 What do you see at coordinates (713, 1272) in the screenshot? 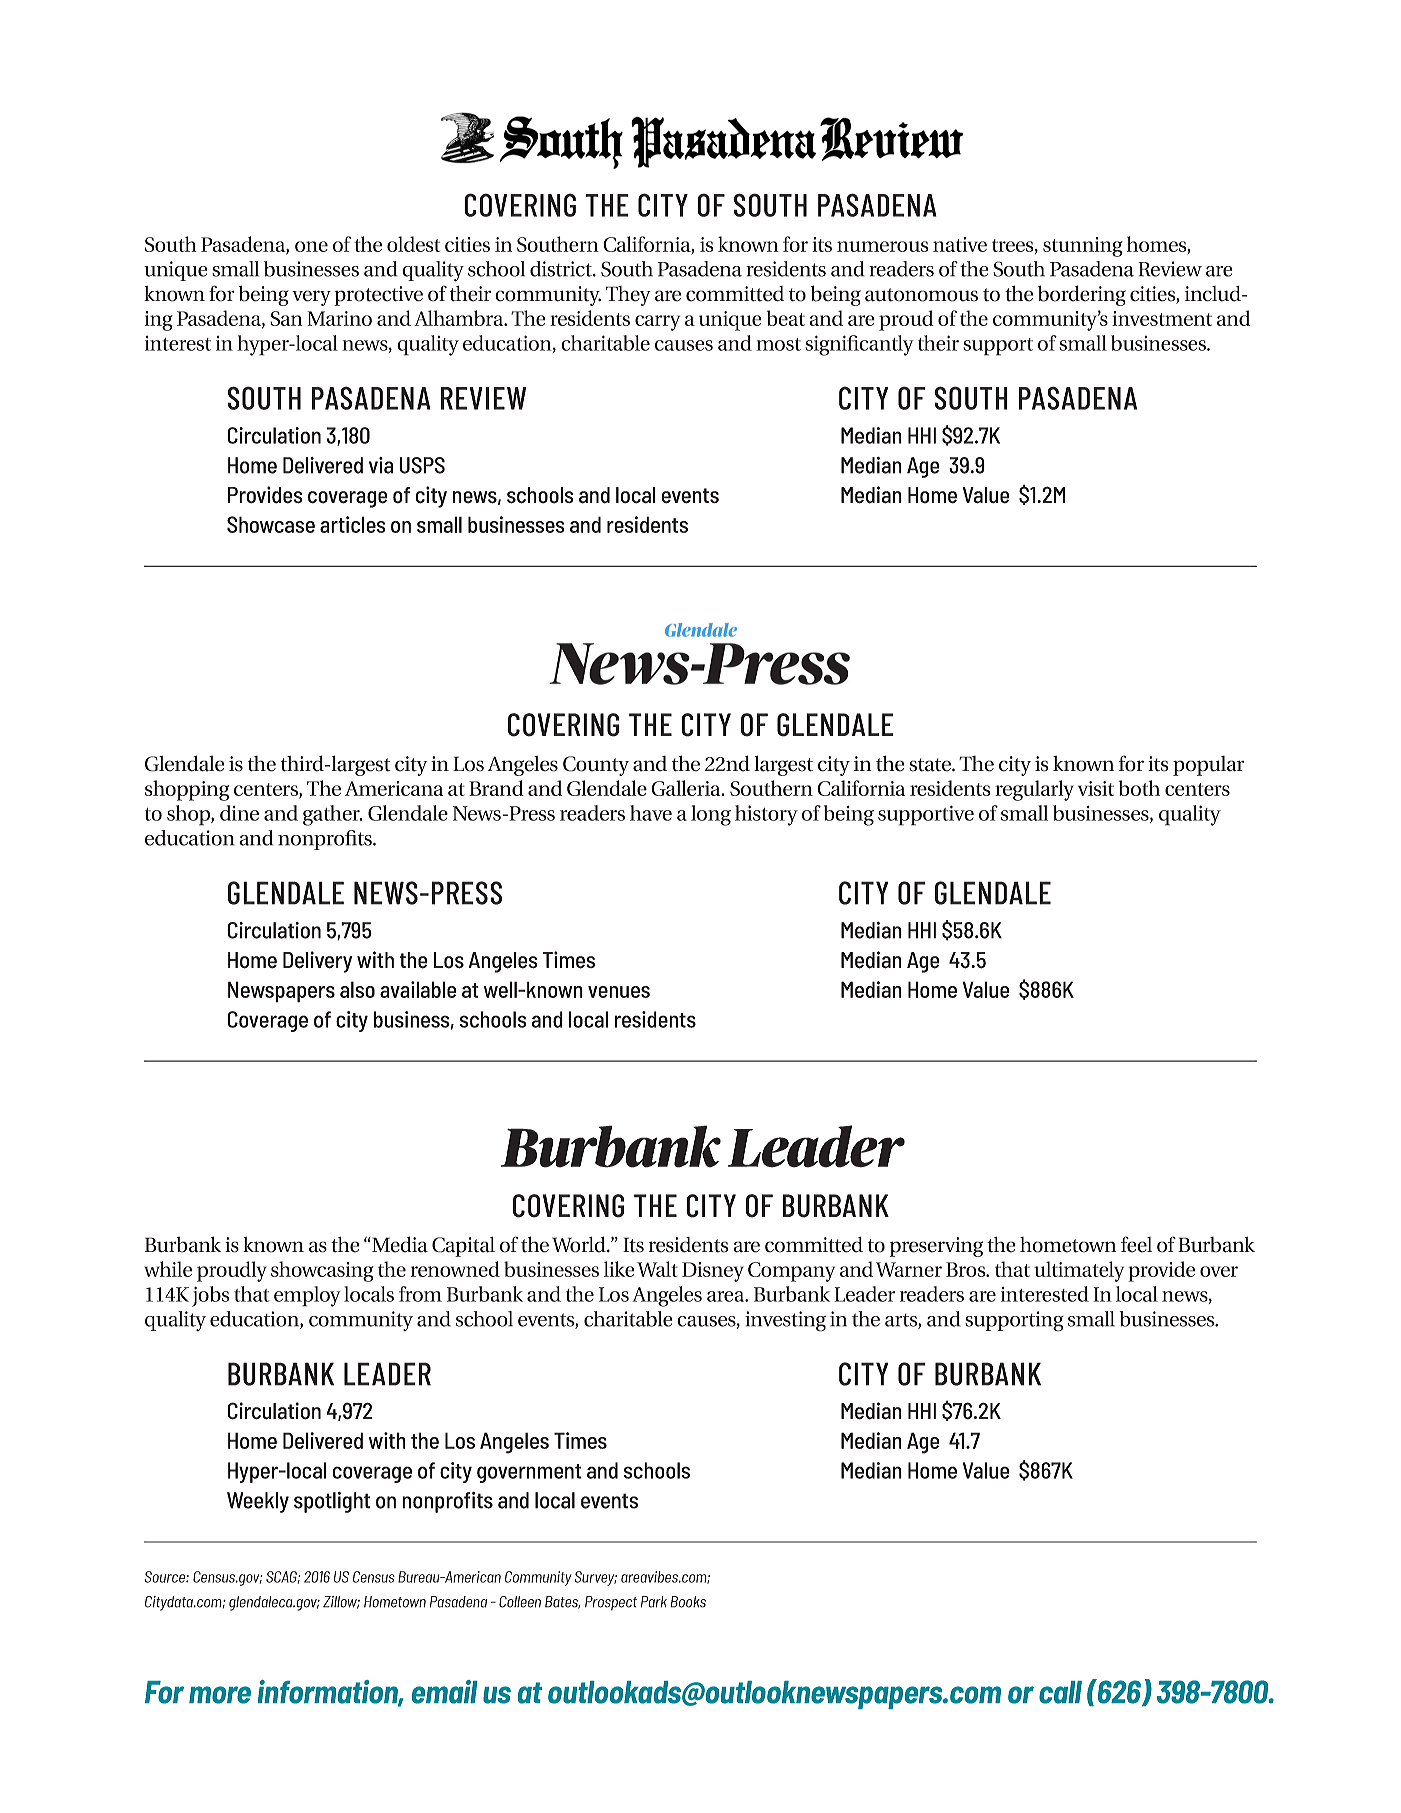
I see `Disney` at bounding box center [713, 1272].
